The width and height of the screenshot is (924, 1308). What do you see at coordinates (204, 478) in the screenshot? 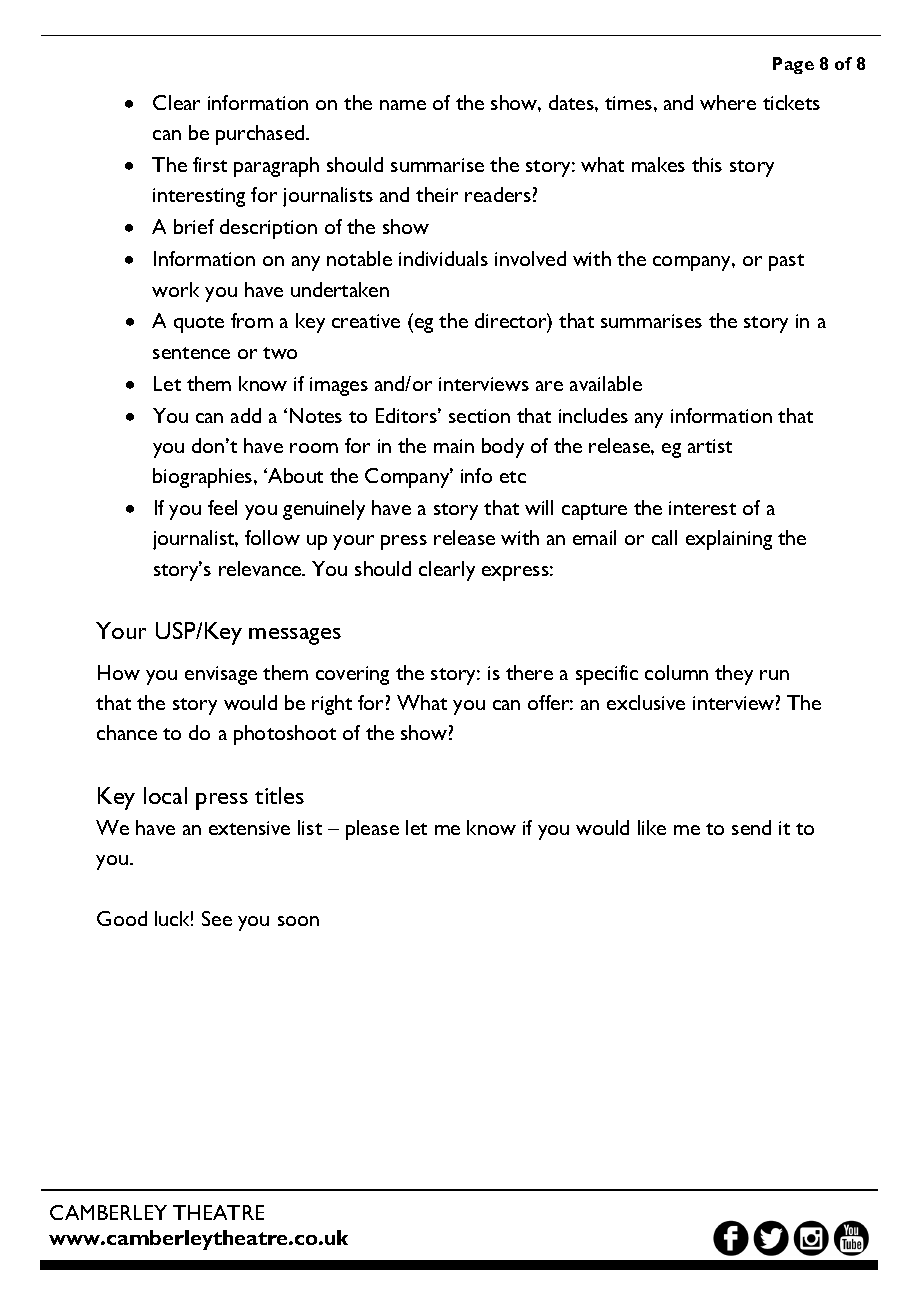
I see `biographies` at bounding box center [204, 478].
